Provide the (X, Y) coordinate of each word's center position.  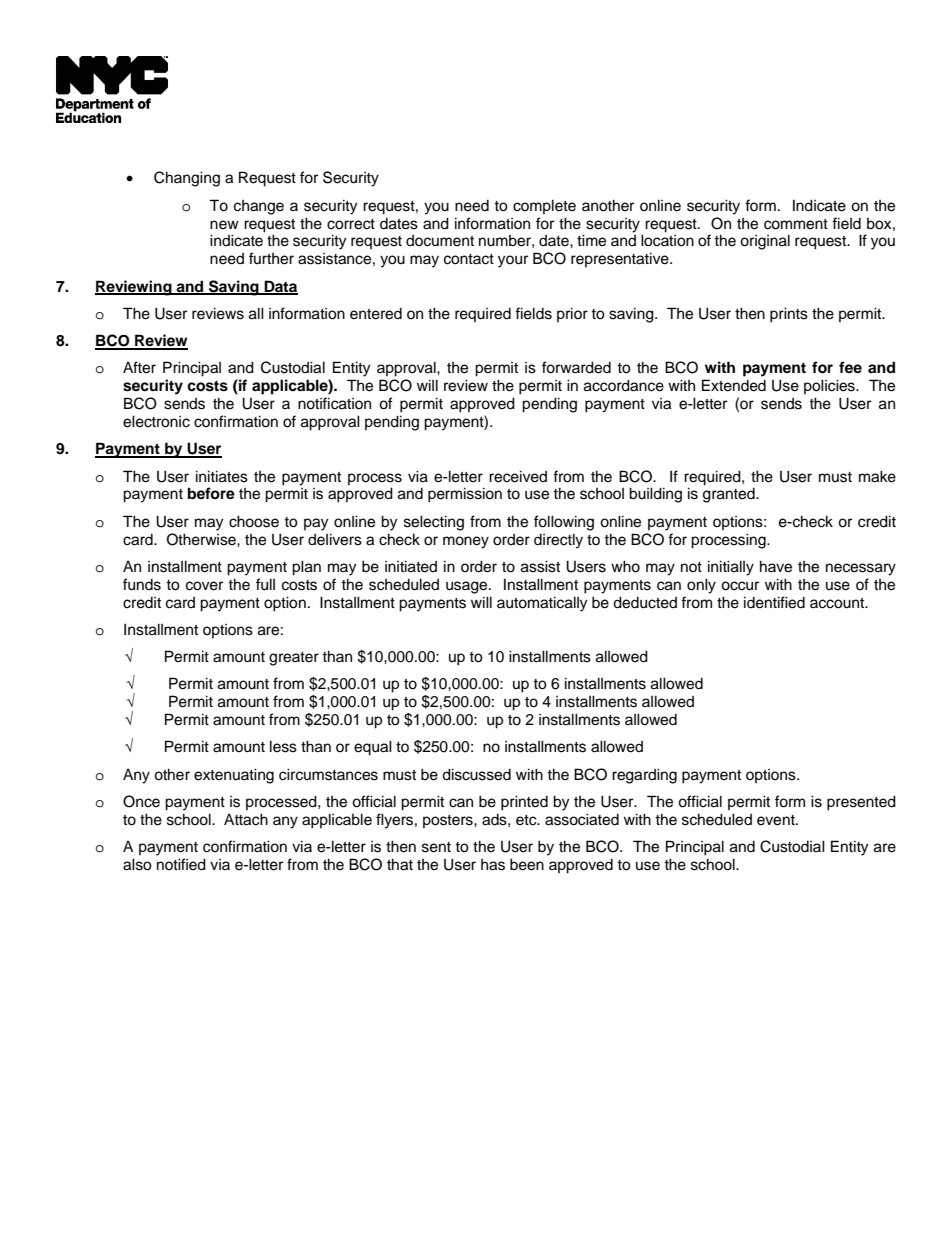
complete (544, 206)
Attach (246, 819)
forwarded (576, 367)
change (259, 207)
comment (796, 224)
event (777, 820)
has (493, 865)
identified (774, 602)
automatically (542, 604)
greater (294, 659)
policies (830, 386)
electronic (156, 421)
